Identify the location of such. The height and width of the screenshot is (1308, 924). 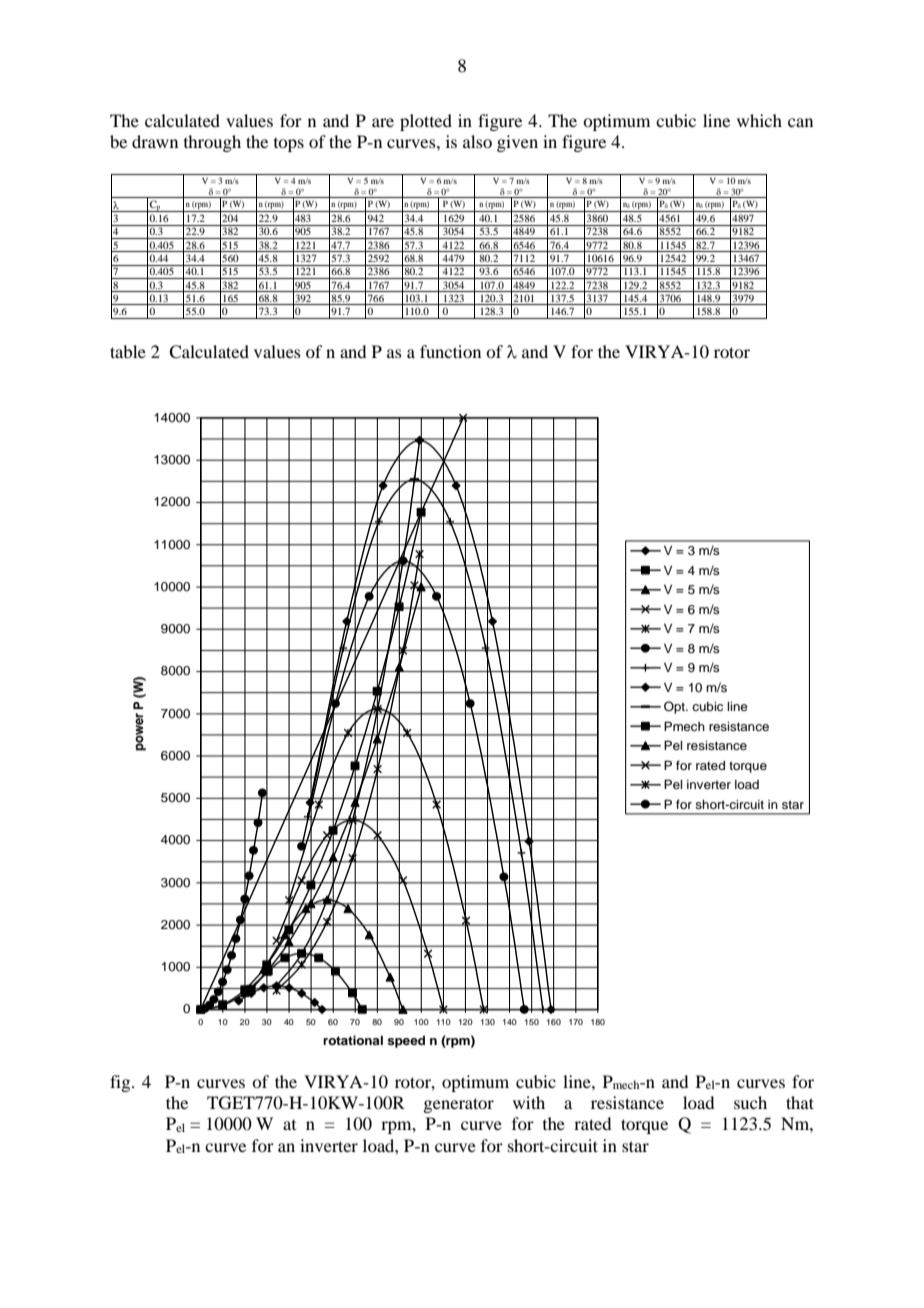
(750, 1102).
